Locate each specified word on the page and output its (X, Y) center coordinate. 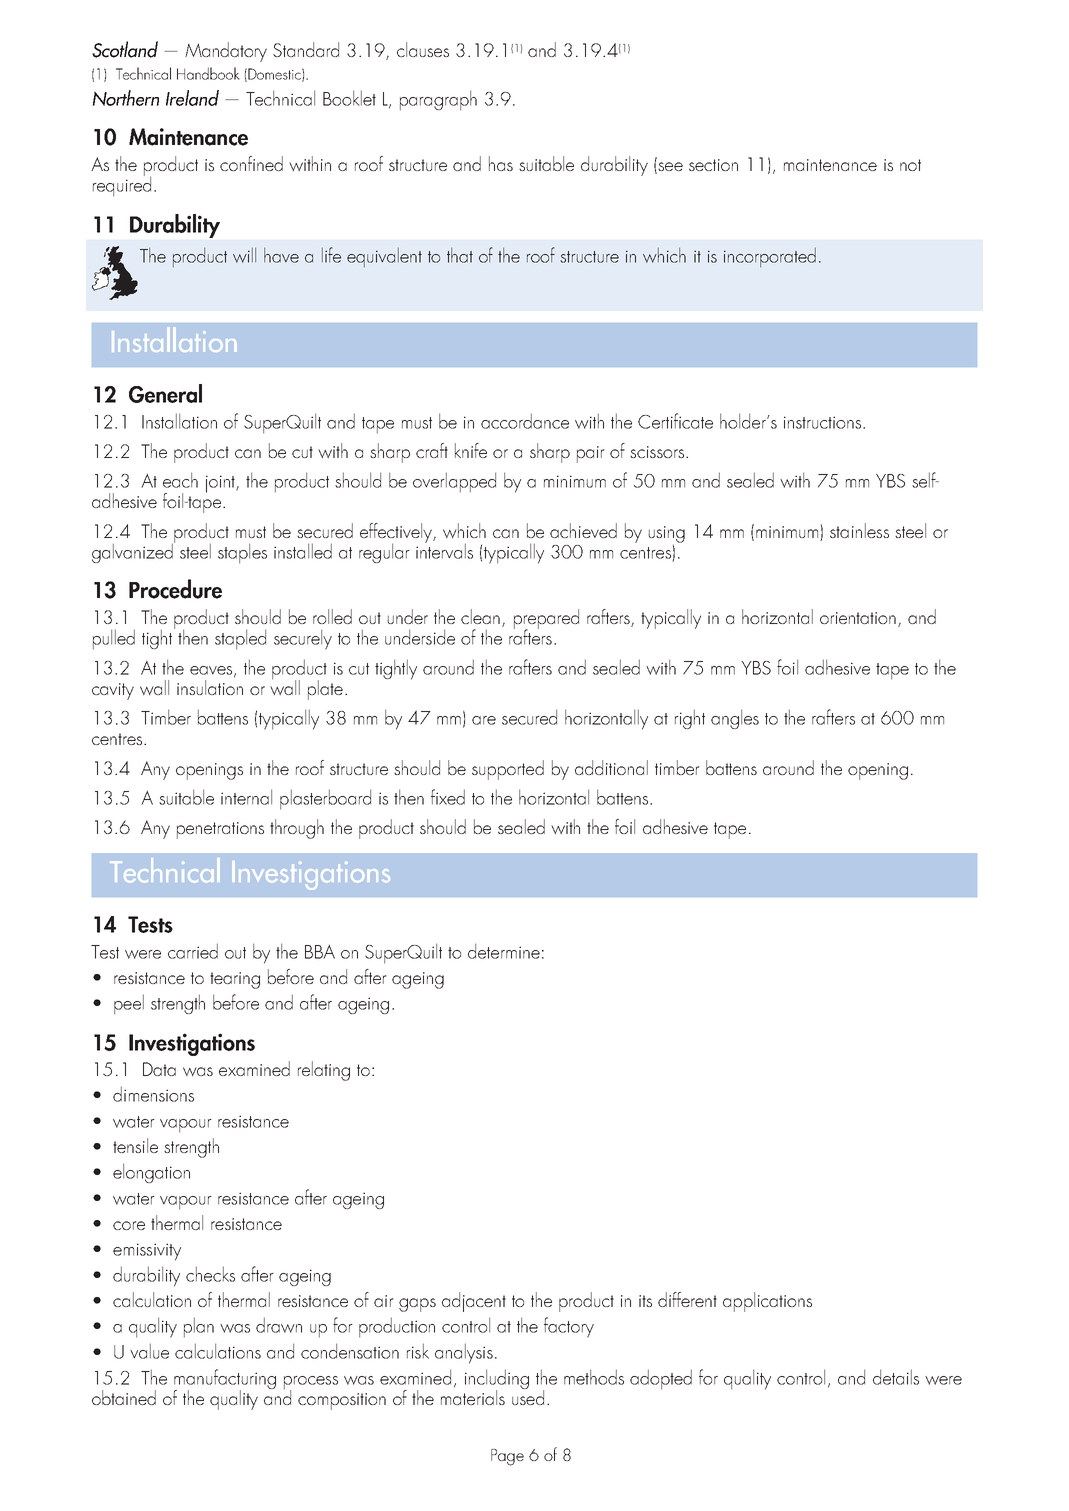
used (528, 1396)
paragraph (438, 100)
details (896, 1377)
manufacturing (225, 1380)
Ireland (192, 98)
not (910, 165)
